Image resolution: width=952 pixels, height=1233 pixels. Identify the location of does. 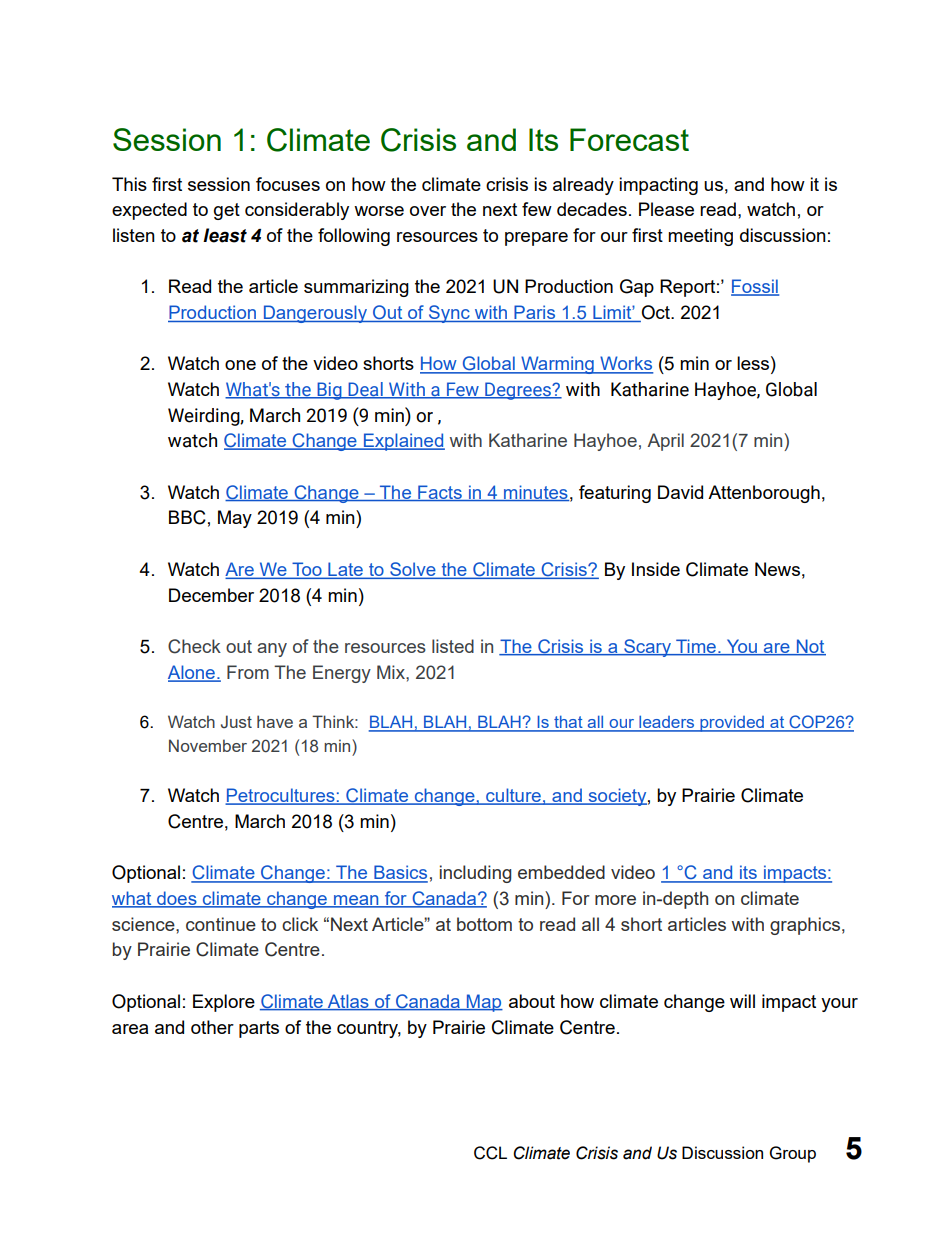
(177, 899).
